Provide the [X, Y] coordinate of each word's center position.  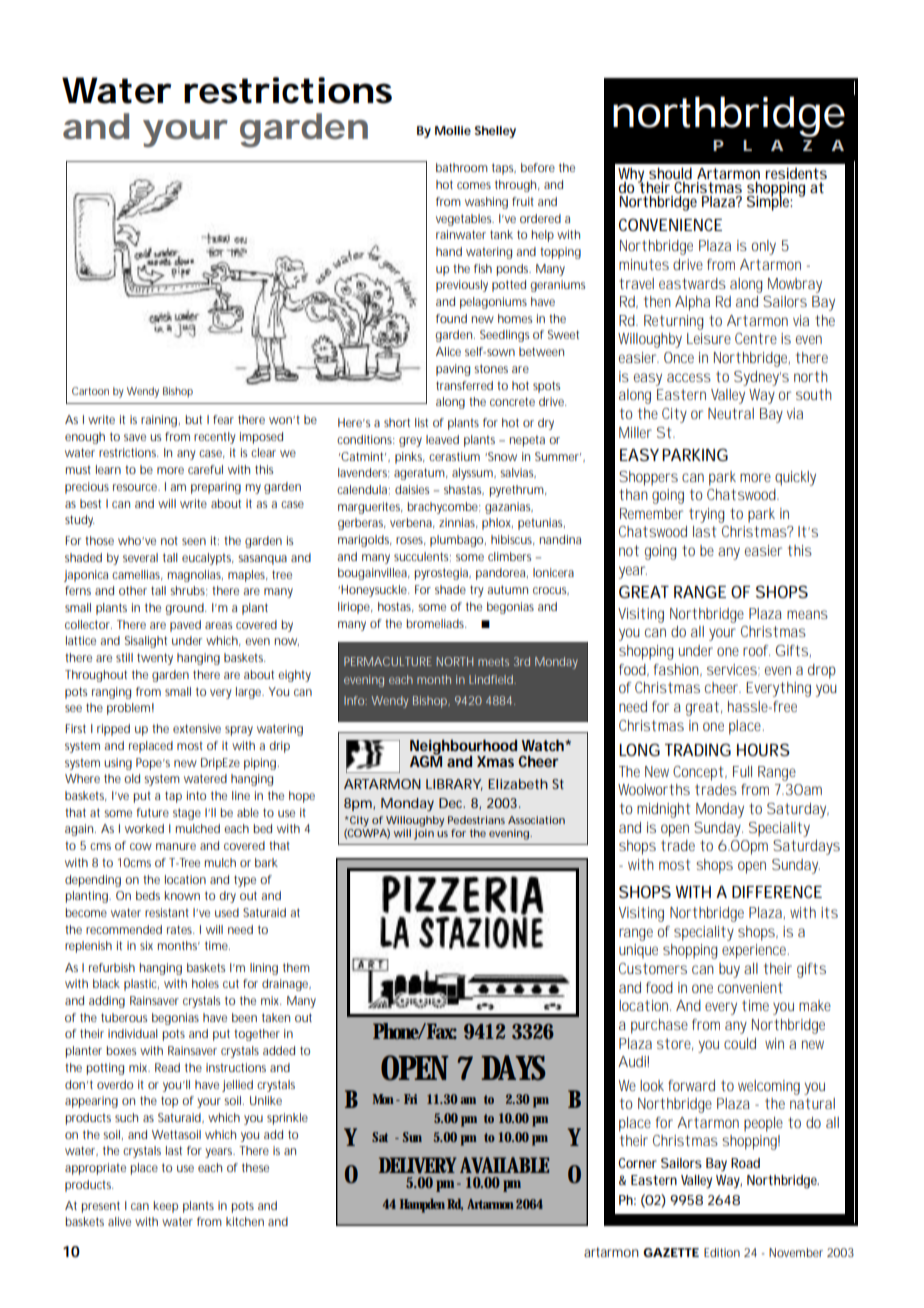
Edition [722, 1252]
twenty [155, 659]
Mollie [453, 130]
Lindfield [492, 679]
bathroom [462, 167]
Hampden [423, 1205]
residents [796, 173]
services [733, 670]
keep [166, 1207]
